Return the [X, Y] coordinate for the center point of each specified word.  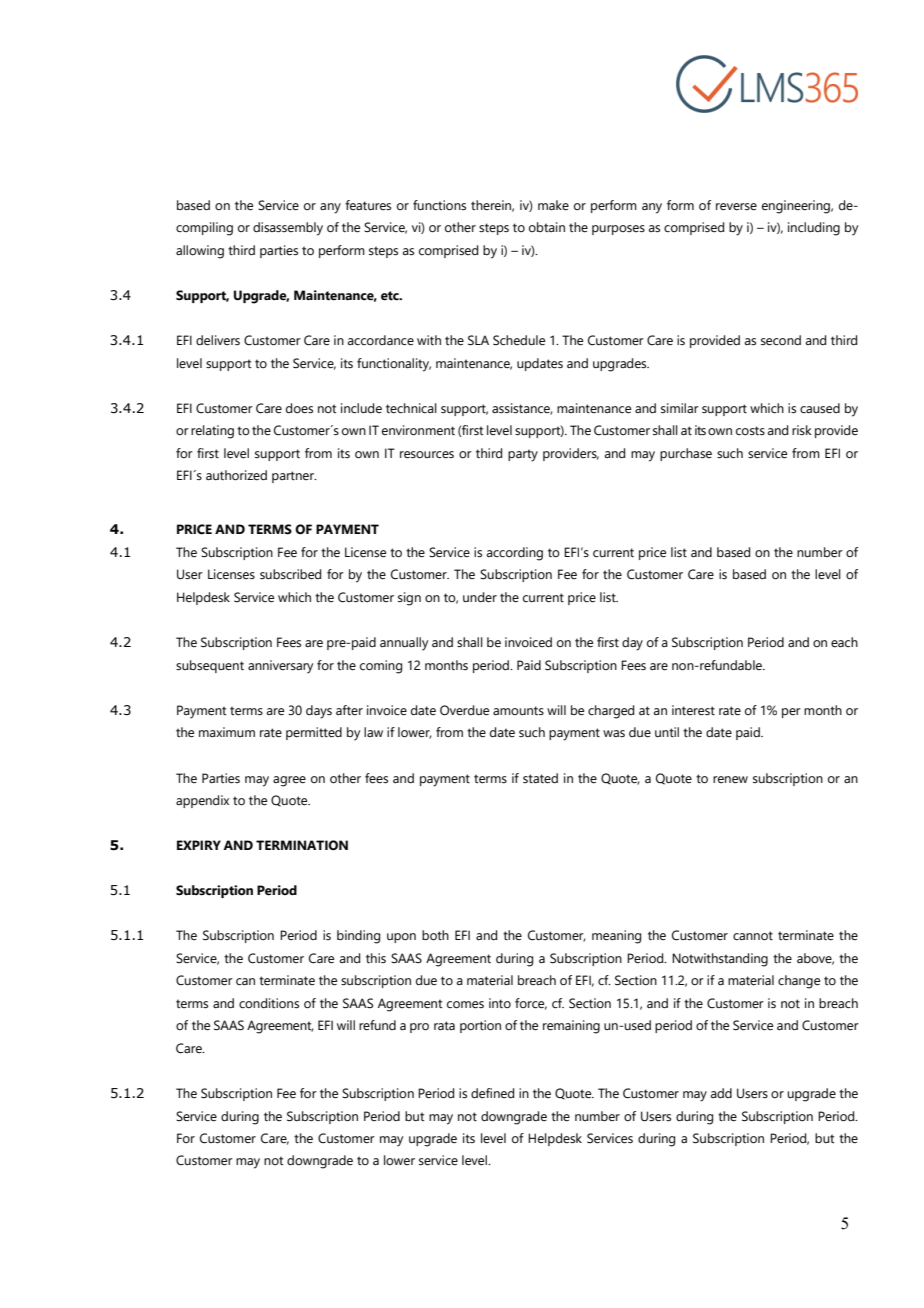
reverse [736, 207]
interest [693, 710]
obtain [547, 227]
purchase [686, 454]
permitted [314, 733]
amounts [518, 710]
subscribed [290, 574]
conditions [269, 1003]
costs [750, 430]
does [299, 408]
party [523, 455]
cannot [753, 936]
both [435, 935]
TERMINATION [302, 845]
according [515, 554]
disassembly [288, 229]
